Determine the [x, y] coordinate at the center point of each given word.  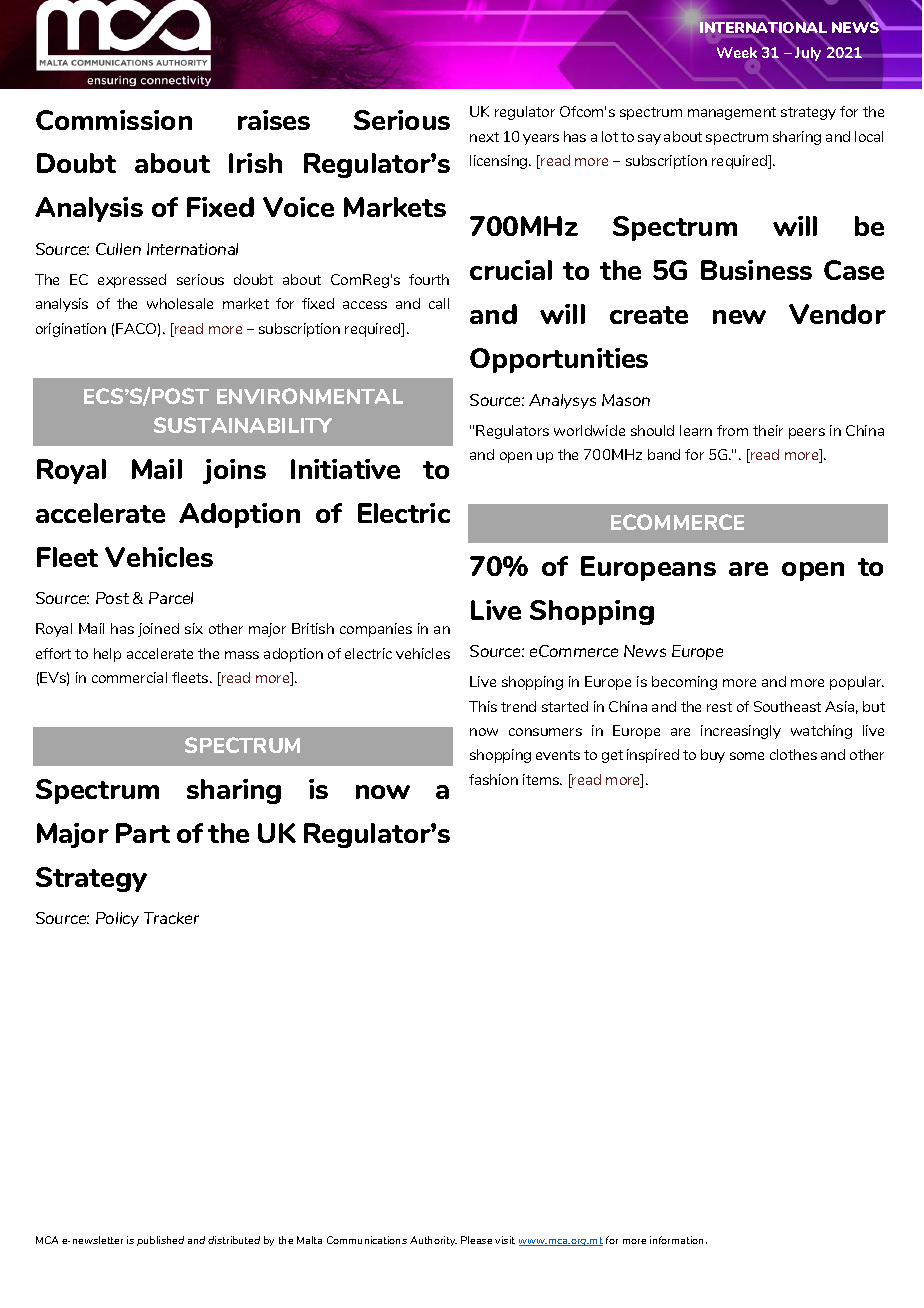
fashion [493, 779]
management [732, 113]
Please [476, 1240]
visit [505, 1240]
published [160, 1241]
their [768, 430]
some [747, 756]
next [484, 137]
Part [143, 833]
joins [234, 471]
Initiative [345, 469]
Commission [114, 120]
